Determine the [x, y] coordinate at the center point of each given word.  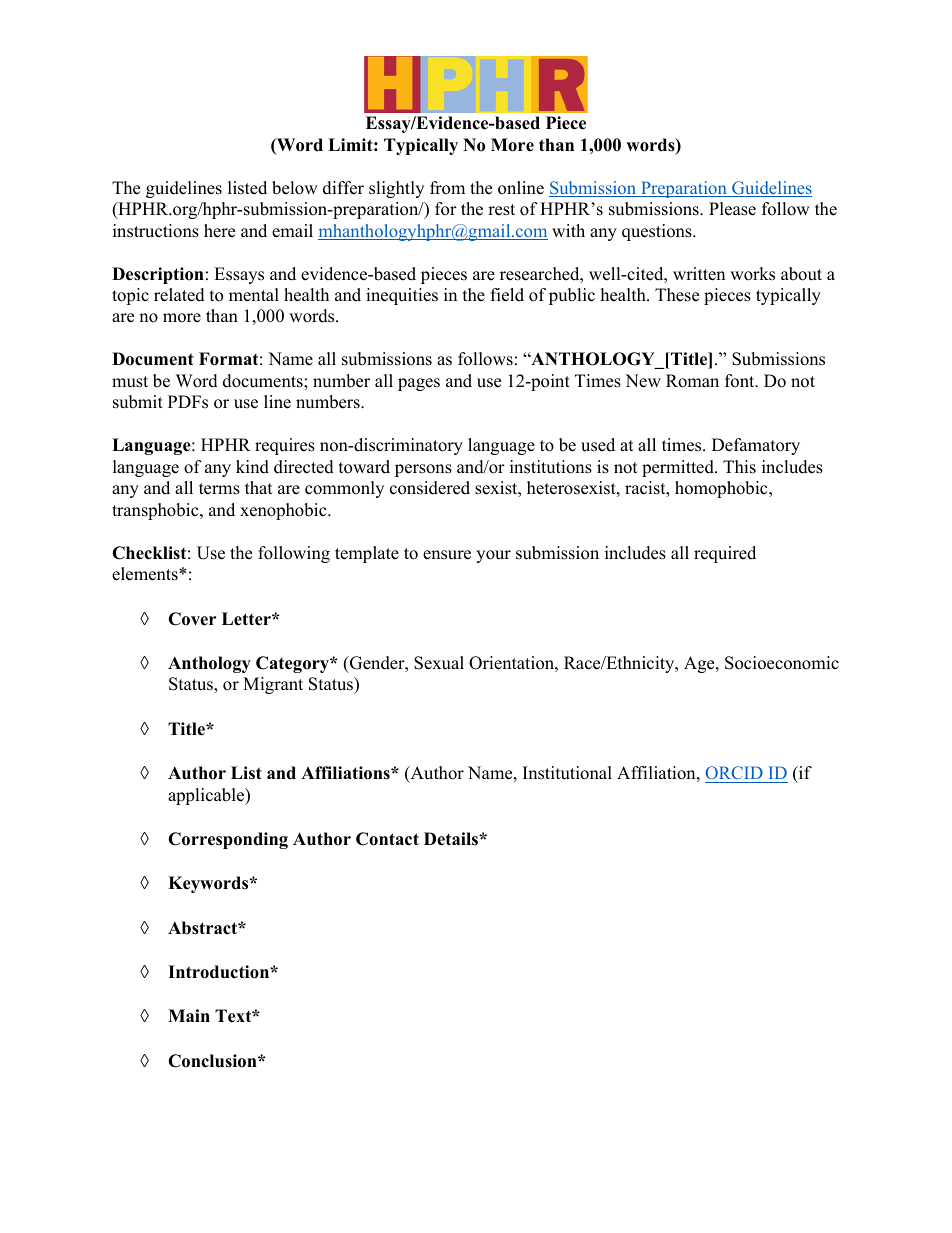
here [219, 231]
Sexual [439, 663]
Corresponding [228, 840]
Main [189, 1015]
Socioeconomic [782, 663]
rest [501, 210]
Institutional [567, 773]
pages [419, 384]
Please [732, 209]
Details [452, 839]
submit [138, 402]
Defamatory [756, 446]
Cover [192, 619]
